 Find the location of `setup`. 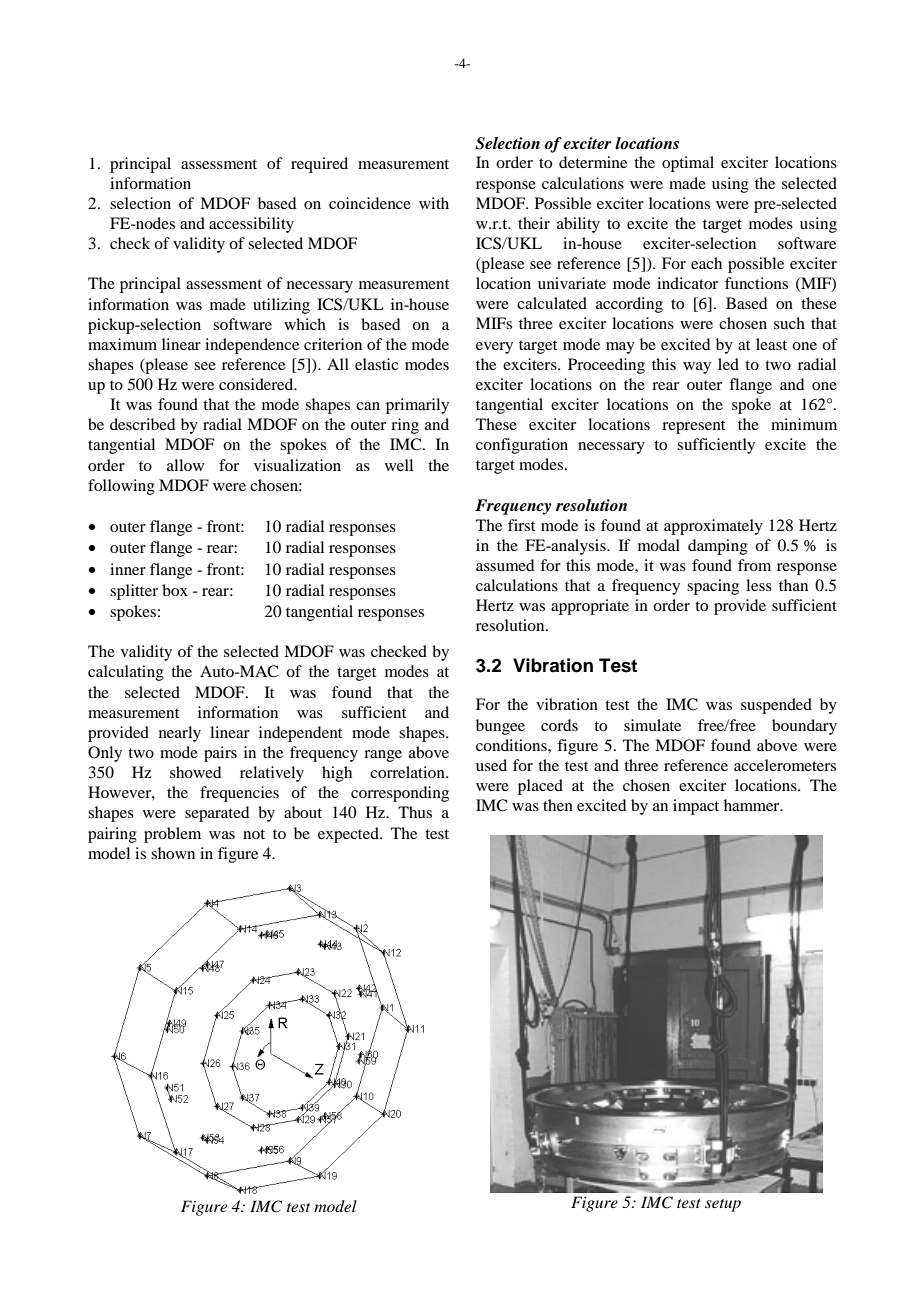

setup is located at coordinates (723, 1205).
